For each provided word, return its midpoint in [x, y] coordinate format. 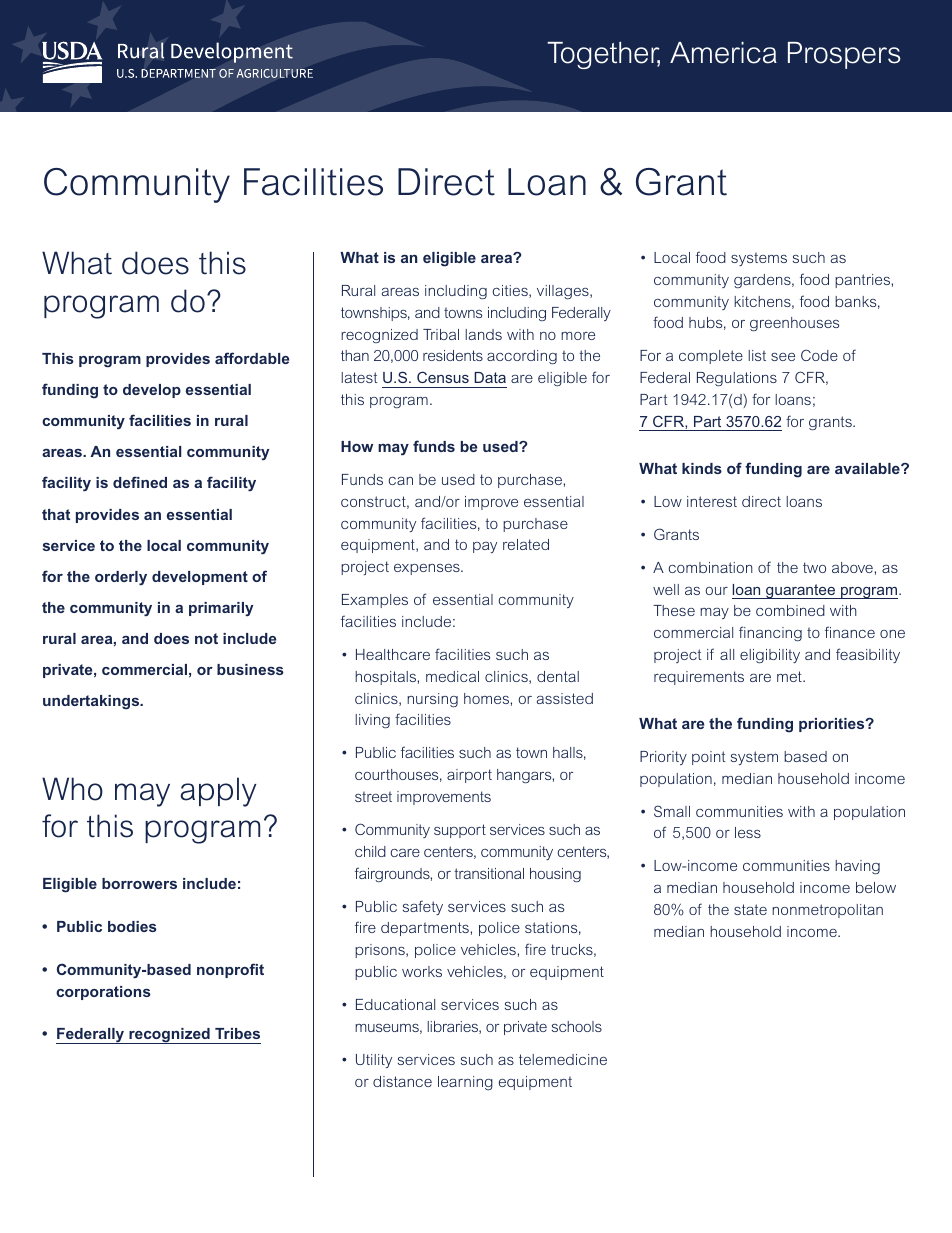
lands [483, 334]
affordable [252, 358]
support [460, 831]
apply [219, 792]
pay [485, 547]
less [748, 832]
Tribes [237, 1033]
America [723, 53]
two [814, 567]
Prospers [844, 55]
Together [603, 55]
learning [465, 1083]
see [783, 357]
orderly [121, 578]
